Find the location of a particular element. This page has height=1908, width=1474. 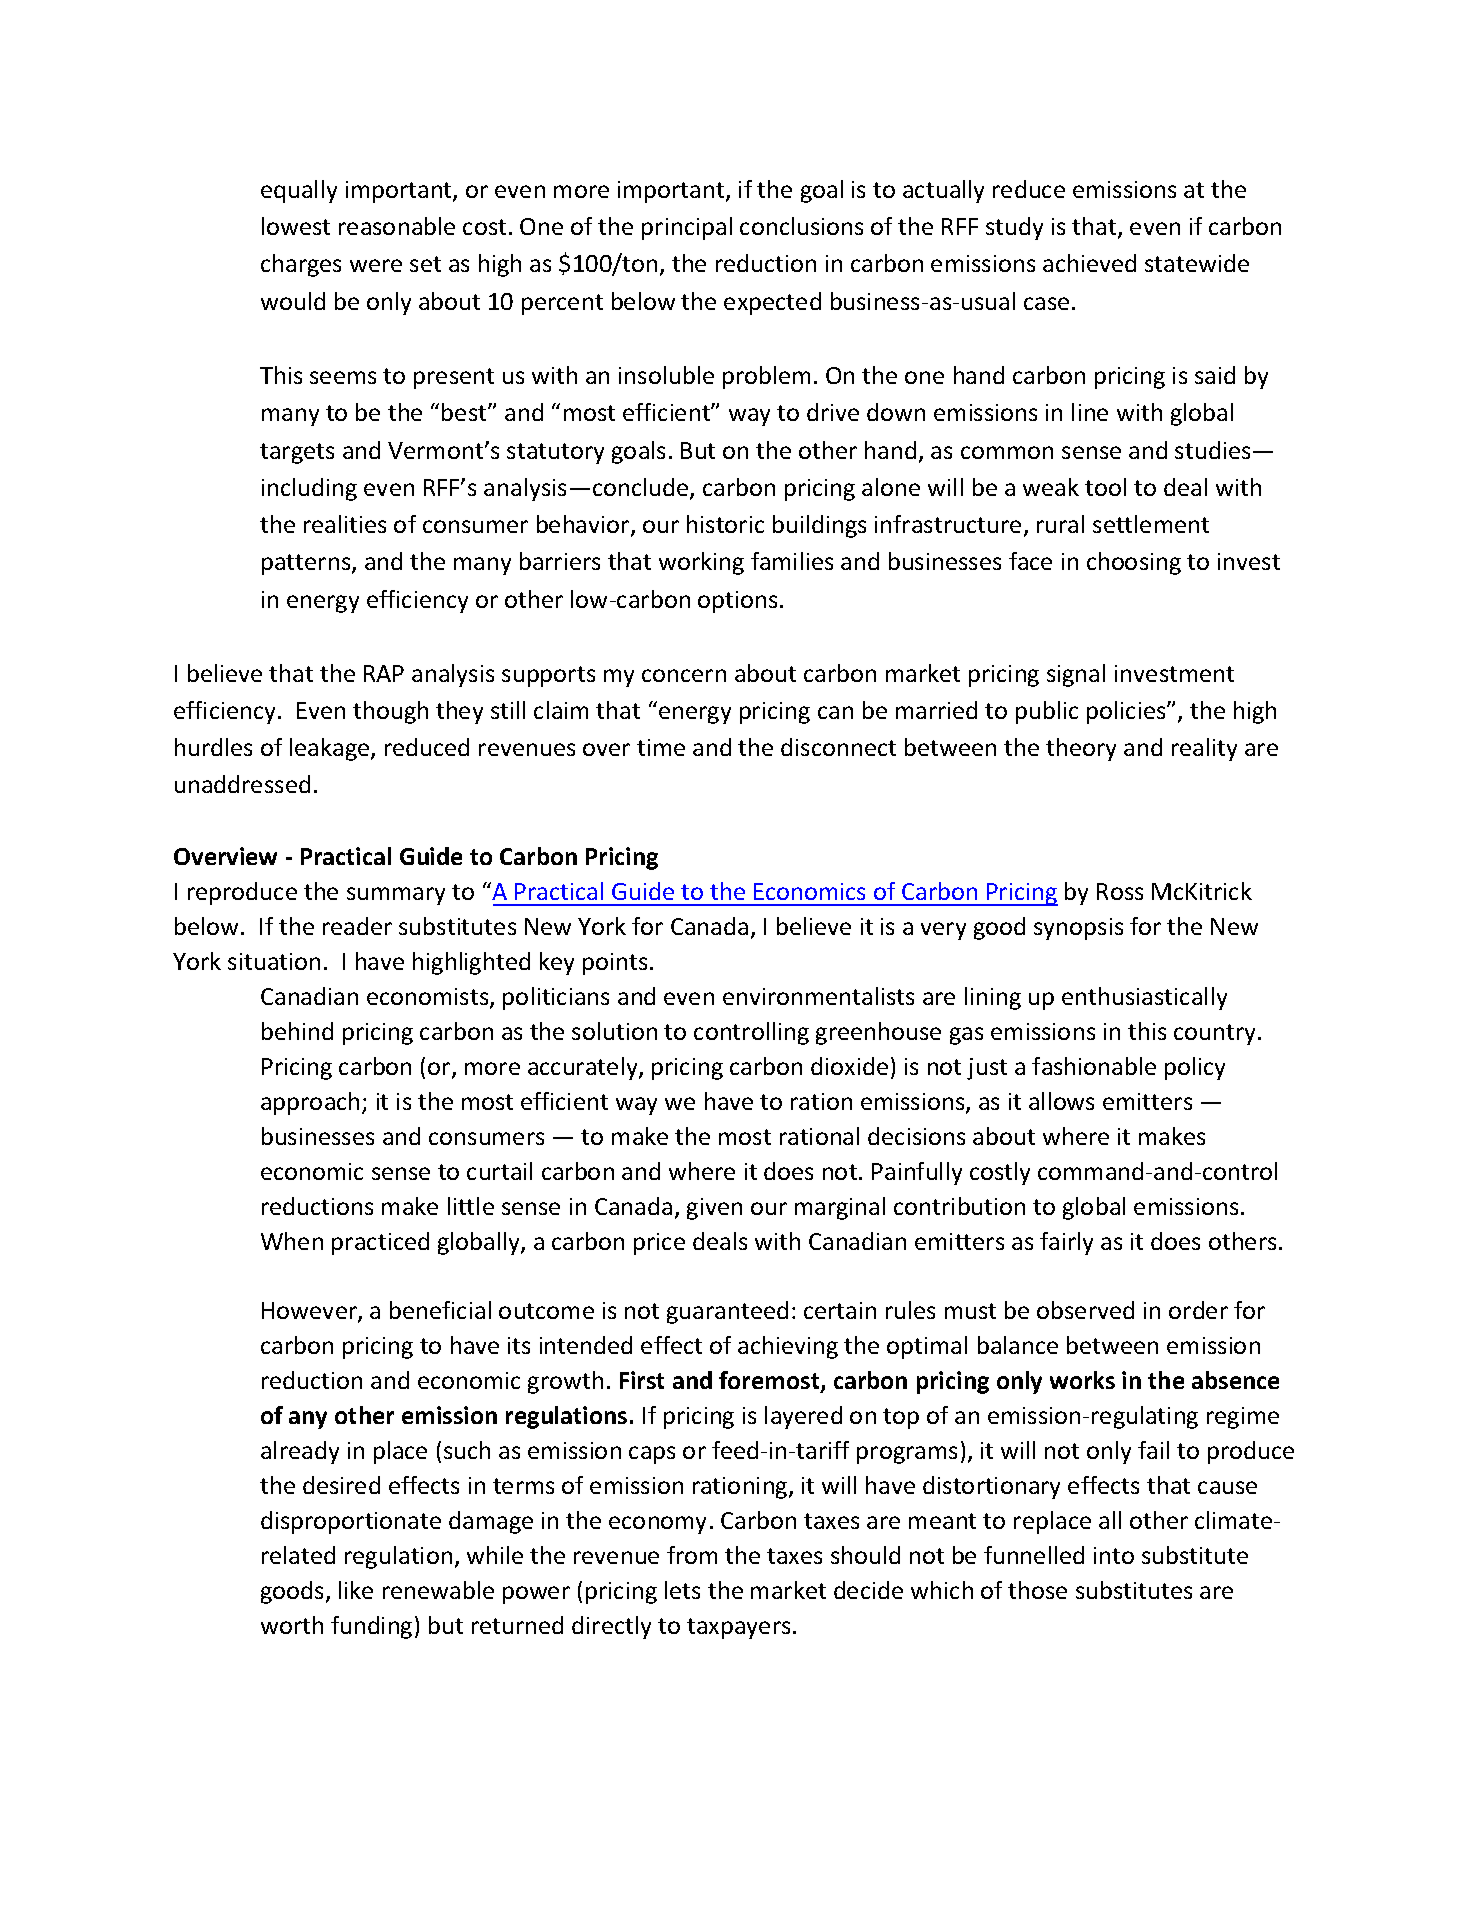

working is located at coordinates (701, 563).
